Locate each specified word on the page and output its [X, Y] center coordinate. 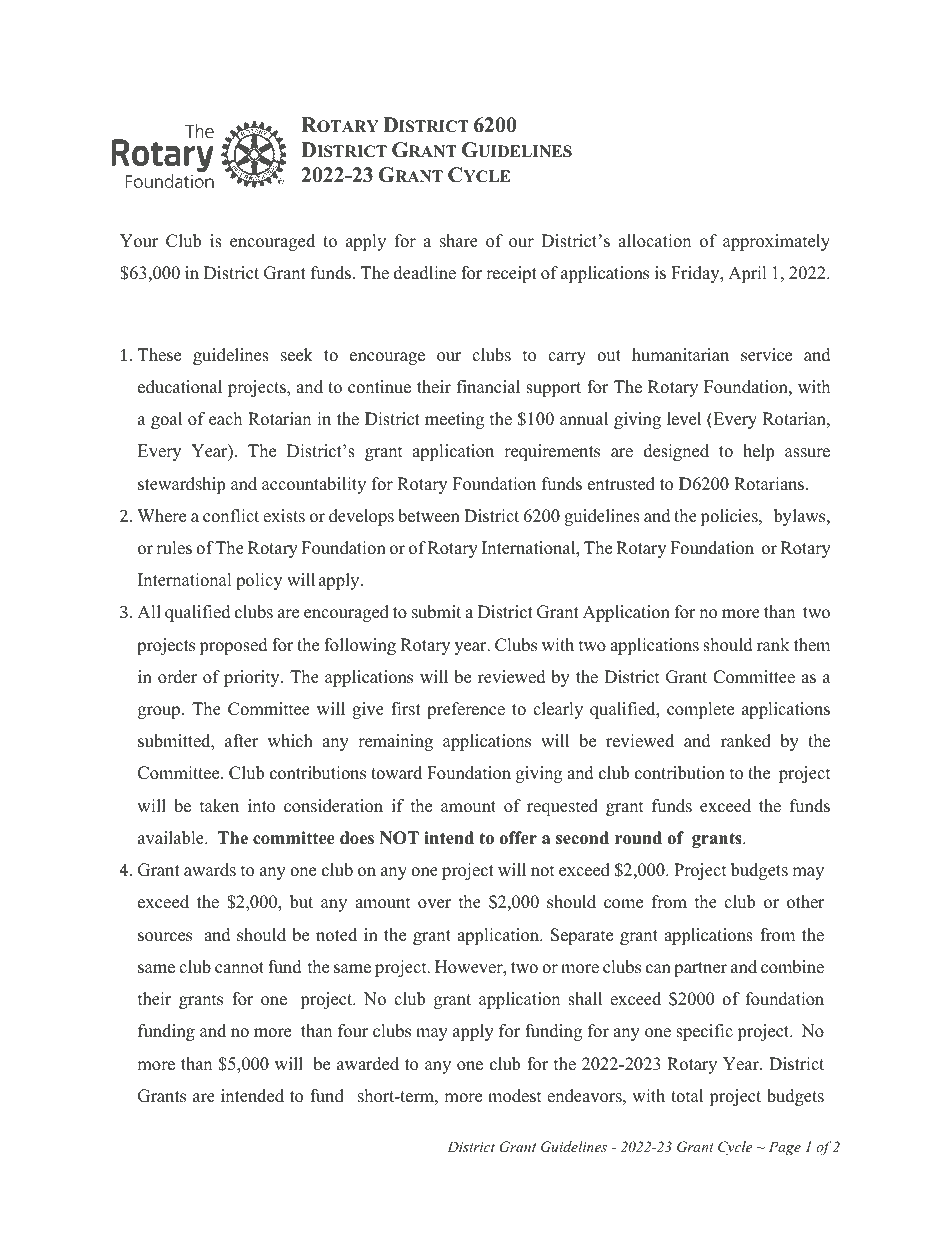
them [812, 645]
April [747, 274]
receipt [511, 274]
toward [396, 773]
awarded [368, 1064]
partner [700, 969]
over [434, 904]
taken [219, 806]
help [758, 452]
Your [139, 241]
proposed [233, 646]
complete [700, 710]
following [360, 646]
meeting [454, 420]
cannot [239, 968]
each [225, 419]
